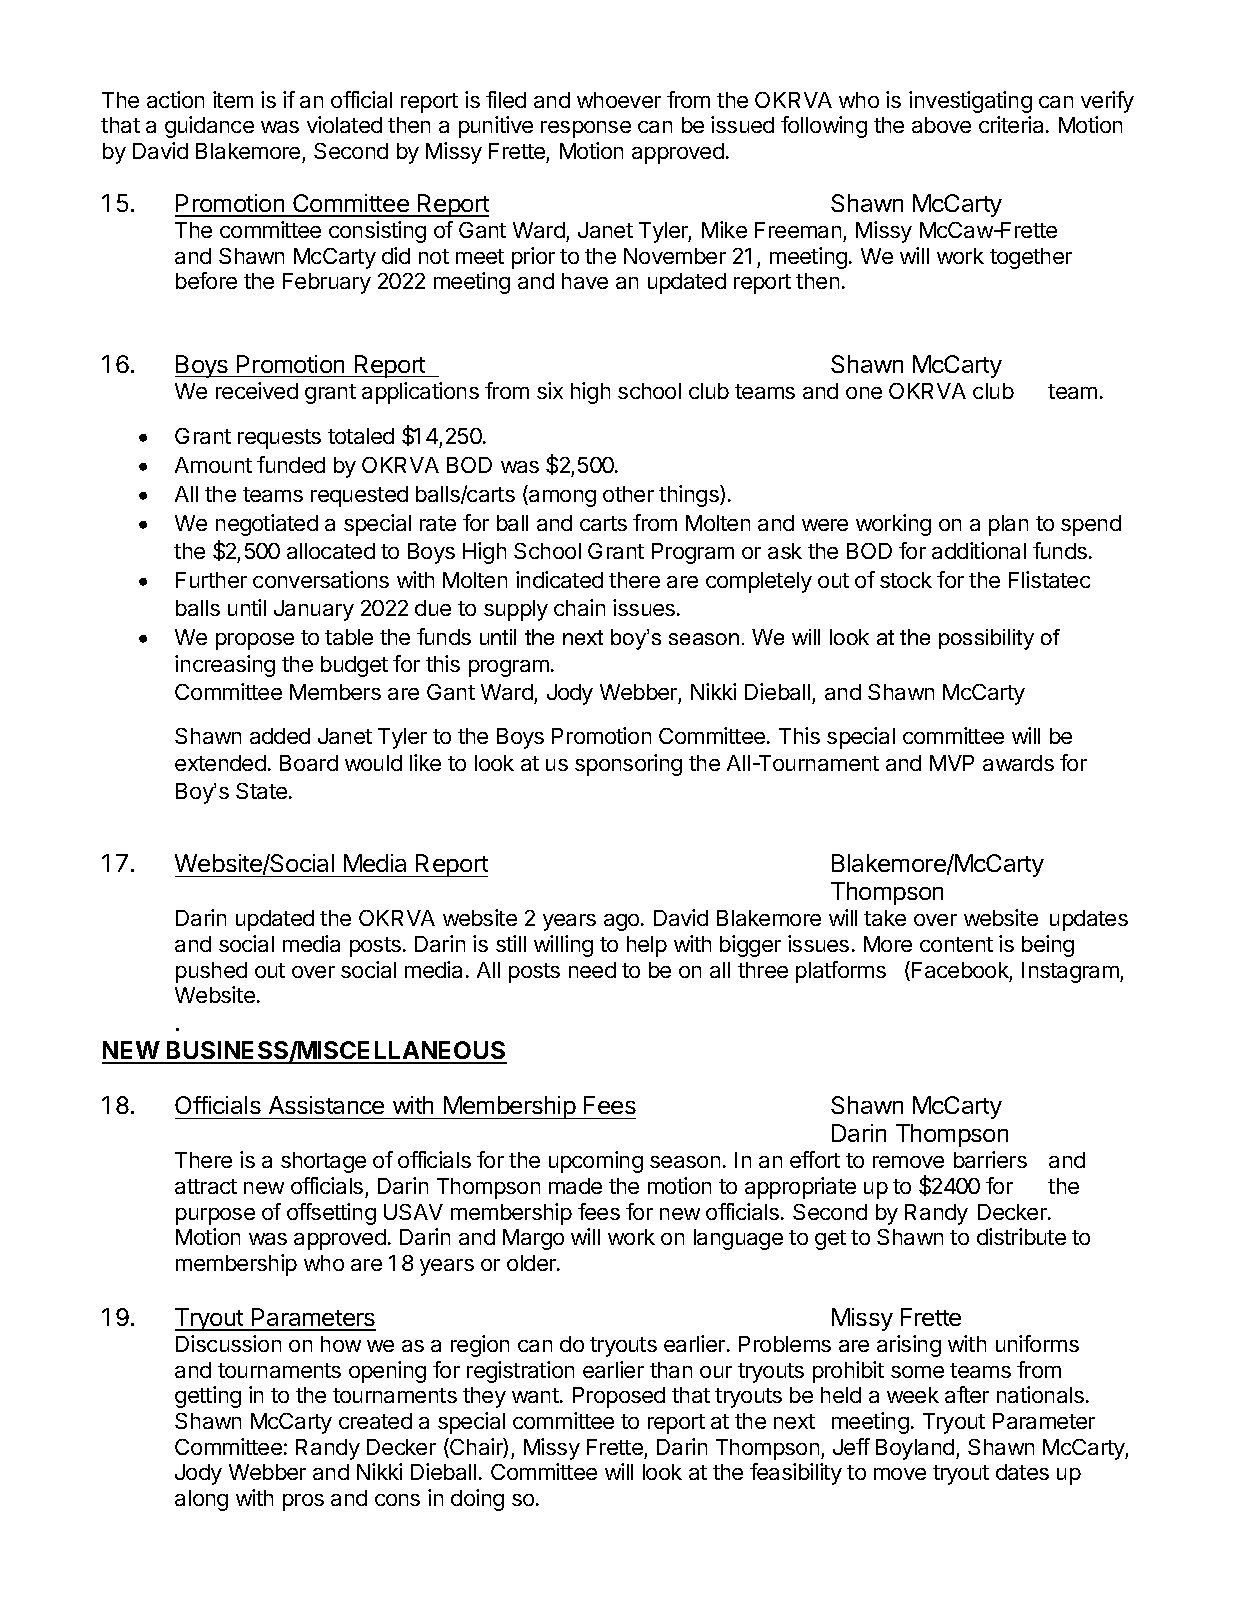  Describe the element at coordinates (586, 129) in the screenshot. I see `response` at that location.
